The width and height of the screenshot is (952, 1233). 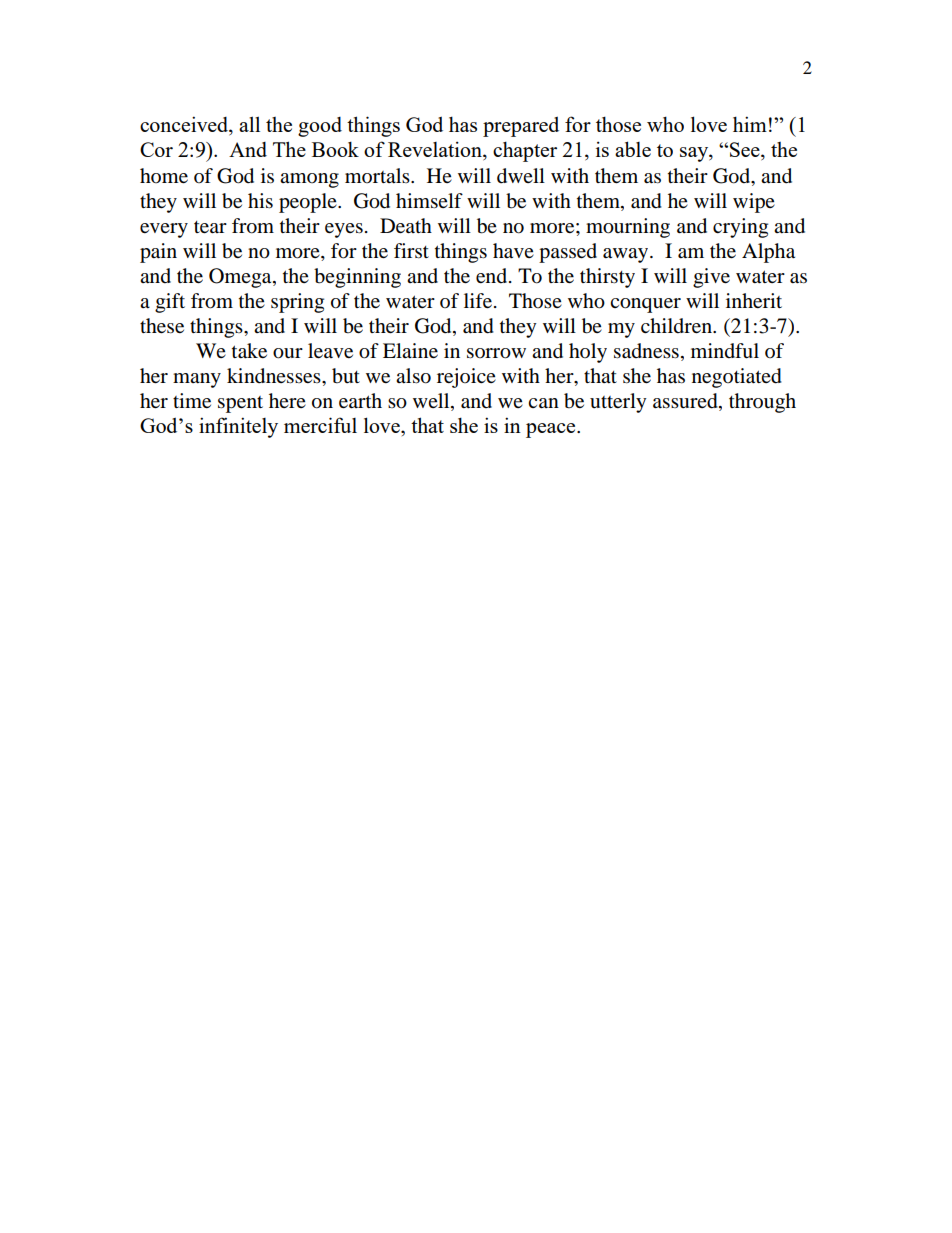 What do you see at coordinates (162, 326) in the screenshot?
I see `these` at bounding box center [162, 326].
